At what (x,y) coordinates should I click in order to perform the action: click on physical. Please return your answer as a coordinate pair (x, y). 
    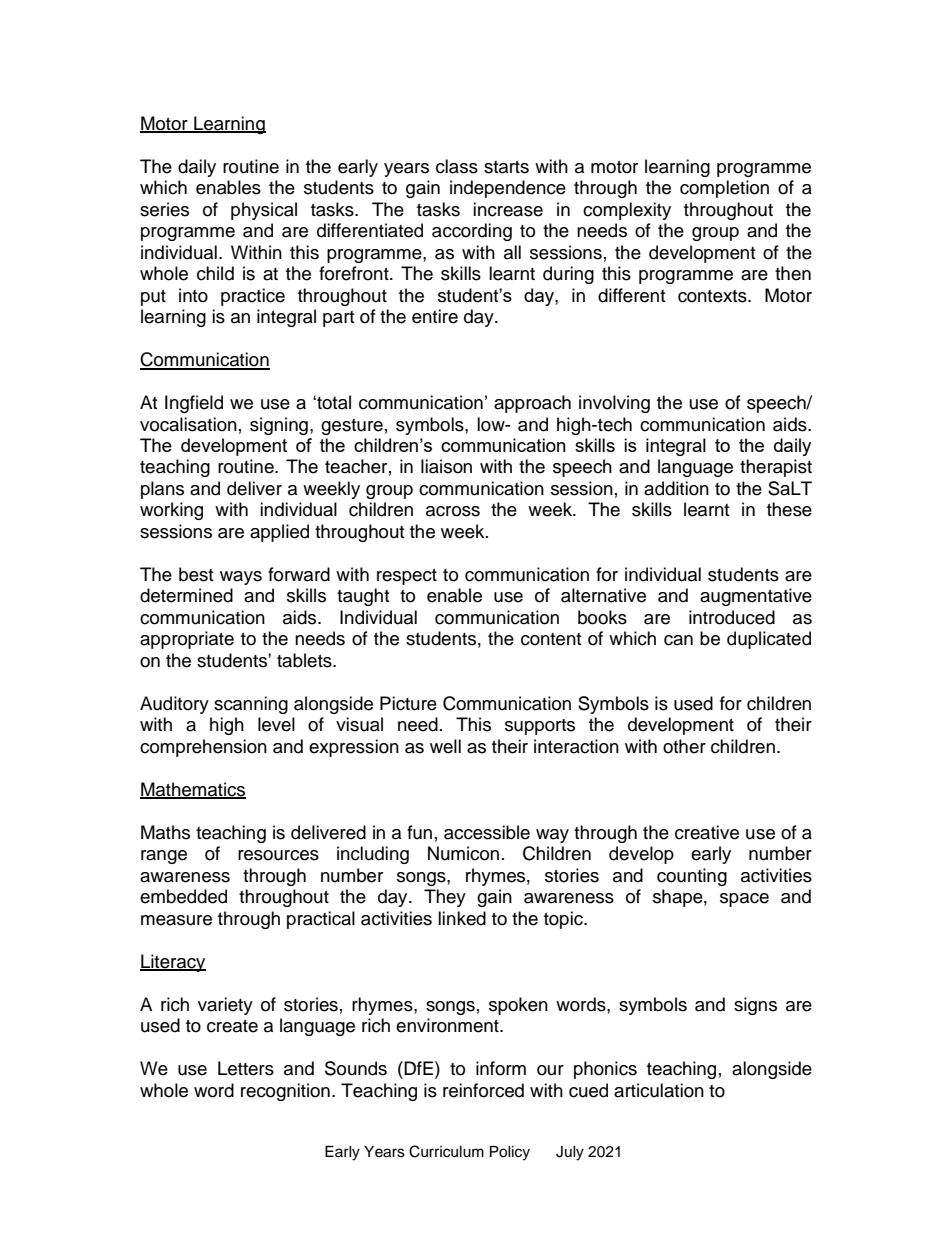
    Looking at the image, I should click on (264, 211).
